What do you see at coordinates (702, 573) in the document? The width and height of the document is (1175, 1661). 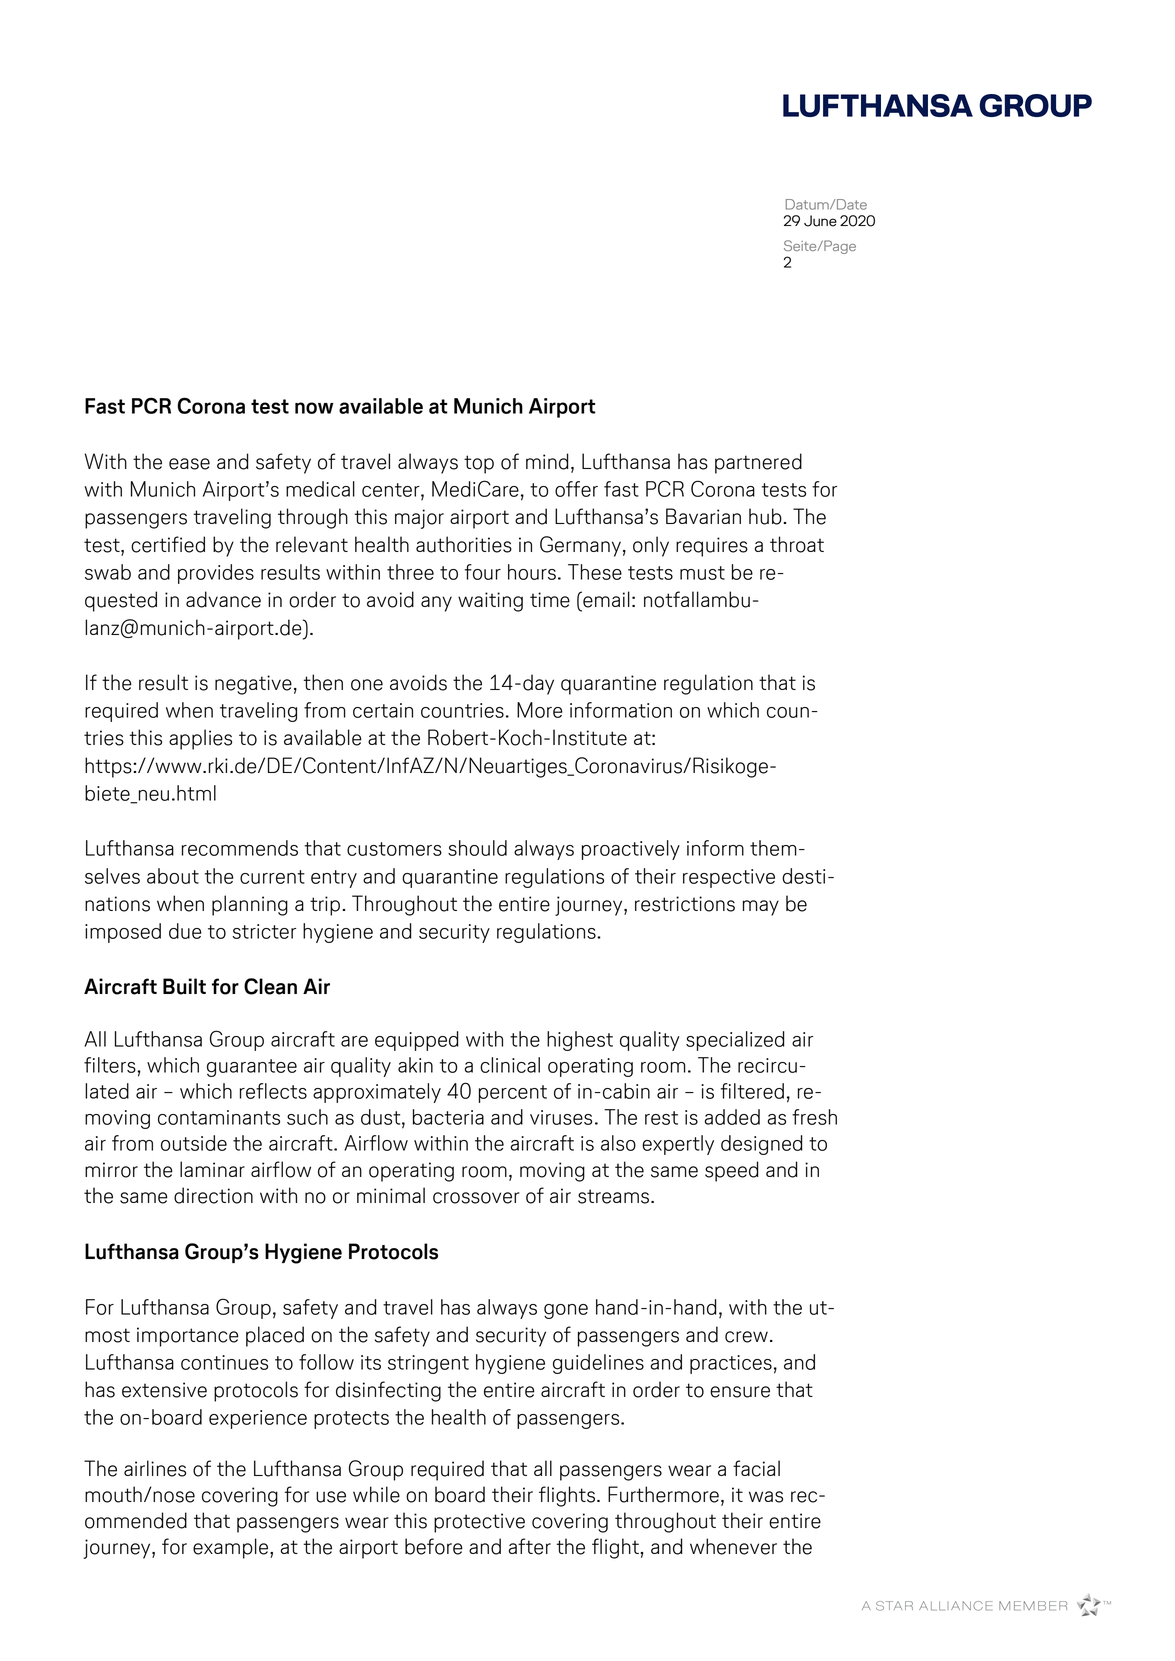 I see `must` at bounding box center [702, 573].
